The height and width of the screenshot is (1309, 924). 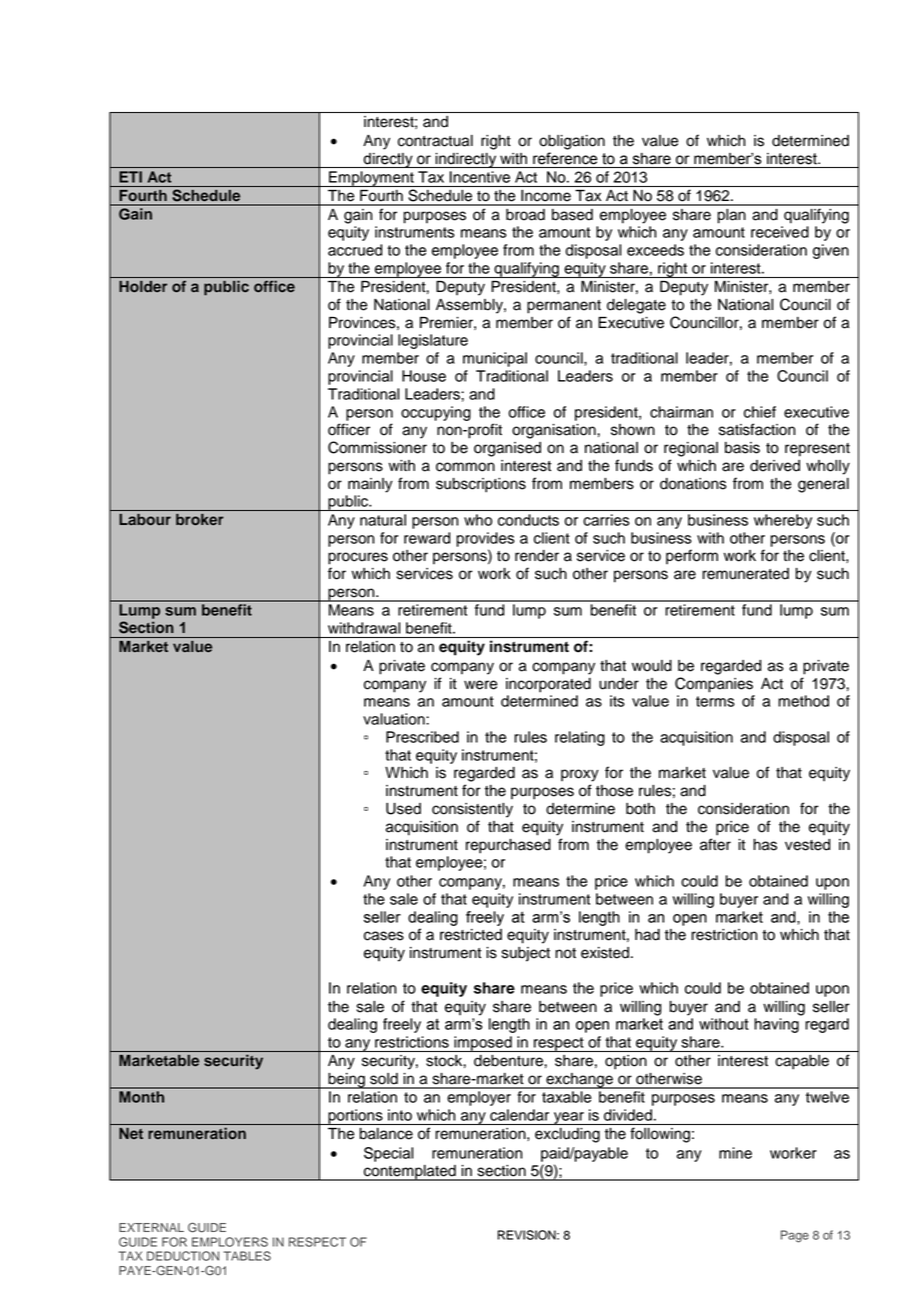 I want to click on after, so click(x=715, y=844).
